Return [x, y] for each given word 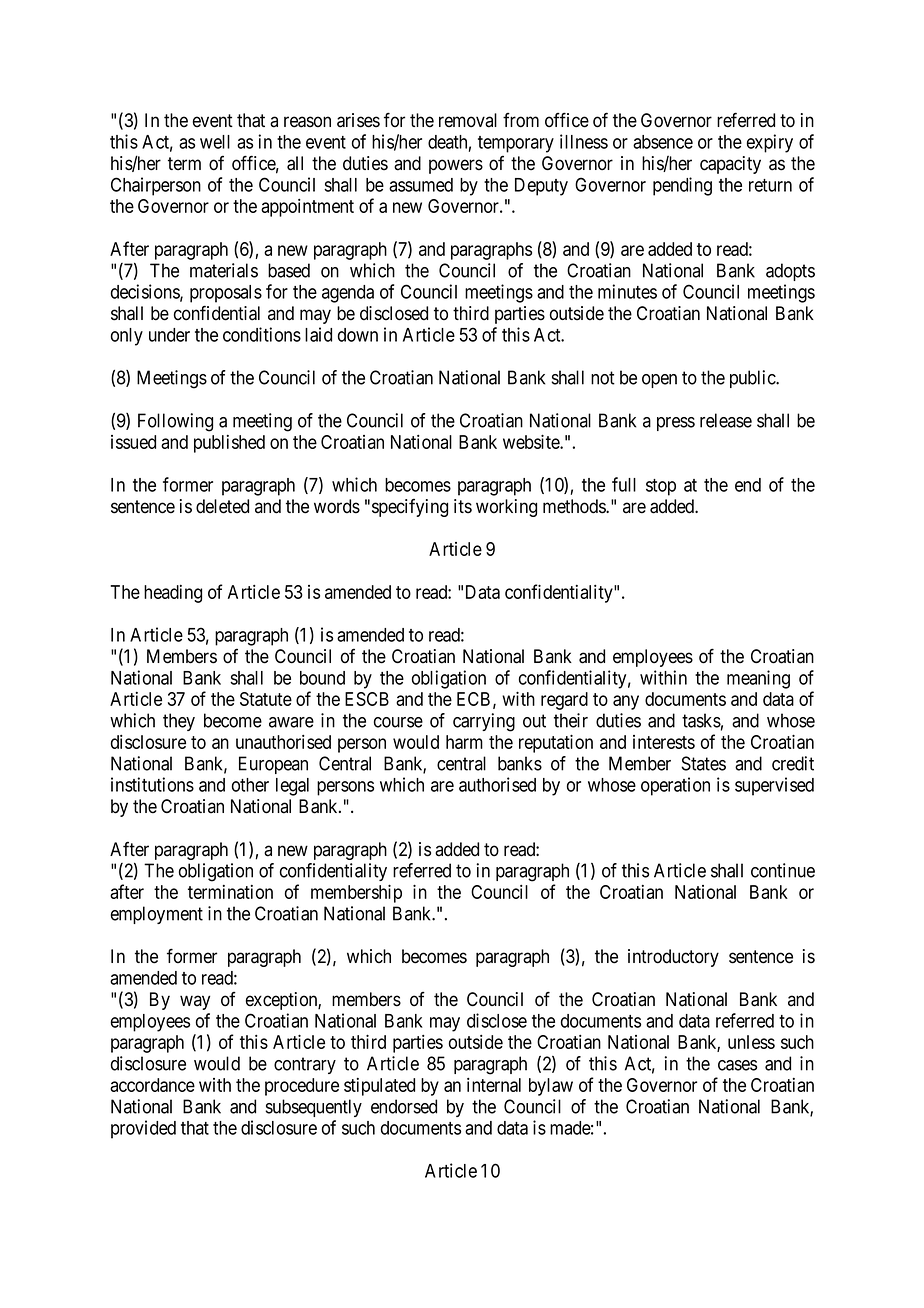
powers [456, 166]
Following [175, 422]
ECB [473, 699]
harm [464, 742]
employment [157, 915]
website [532, 441]
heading [173, 594]
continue [783, 870]
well [215, 142]
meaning [758, 679]
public [753, 379]
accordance [152, 1085]
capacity [730, 165]
